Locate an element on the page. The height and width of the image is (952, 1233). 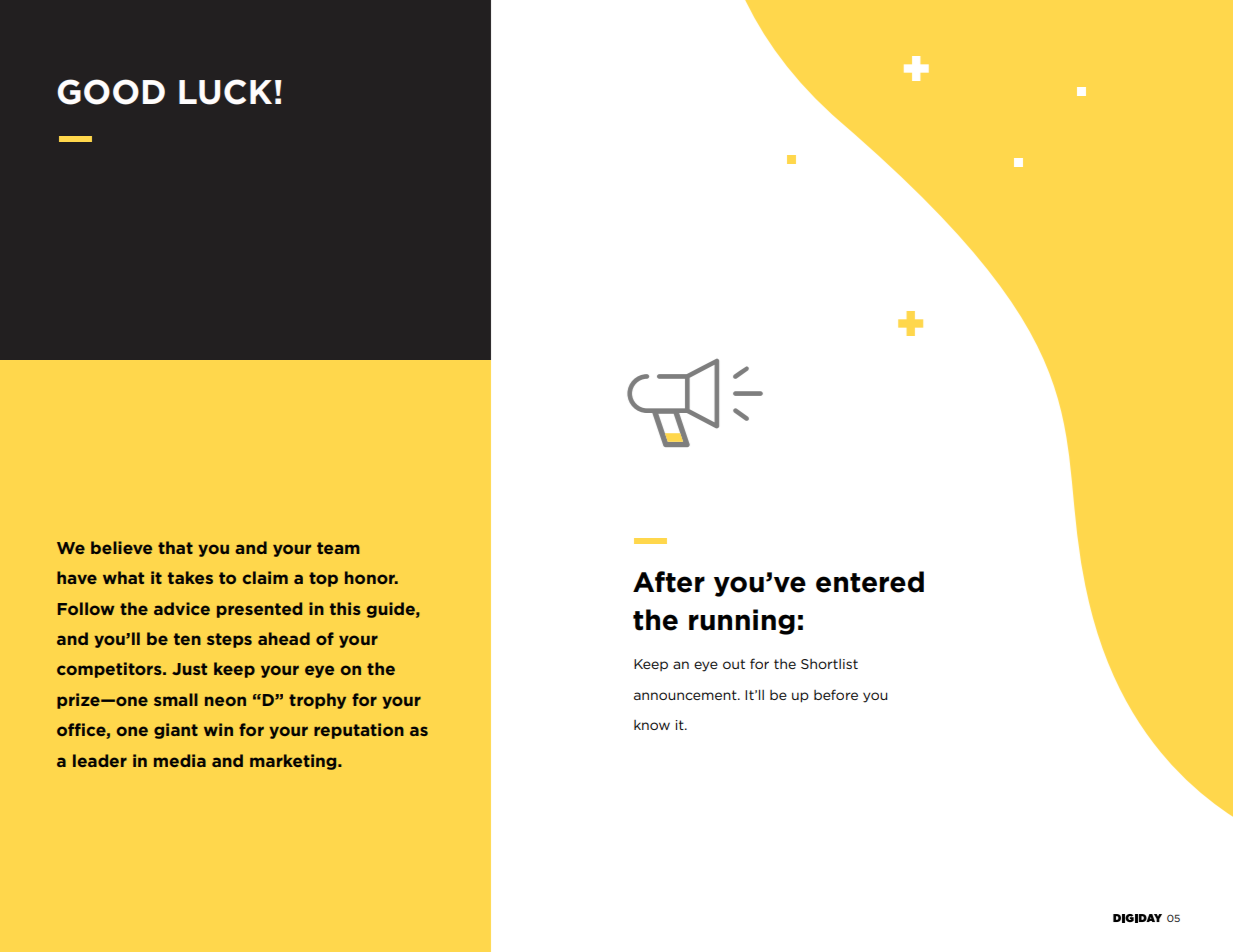
this is located at coordinates (345, 608).
